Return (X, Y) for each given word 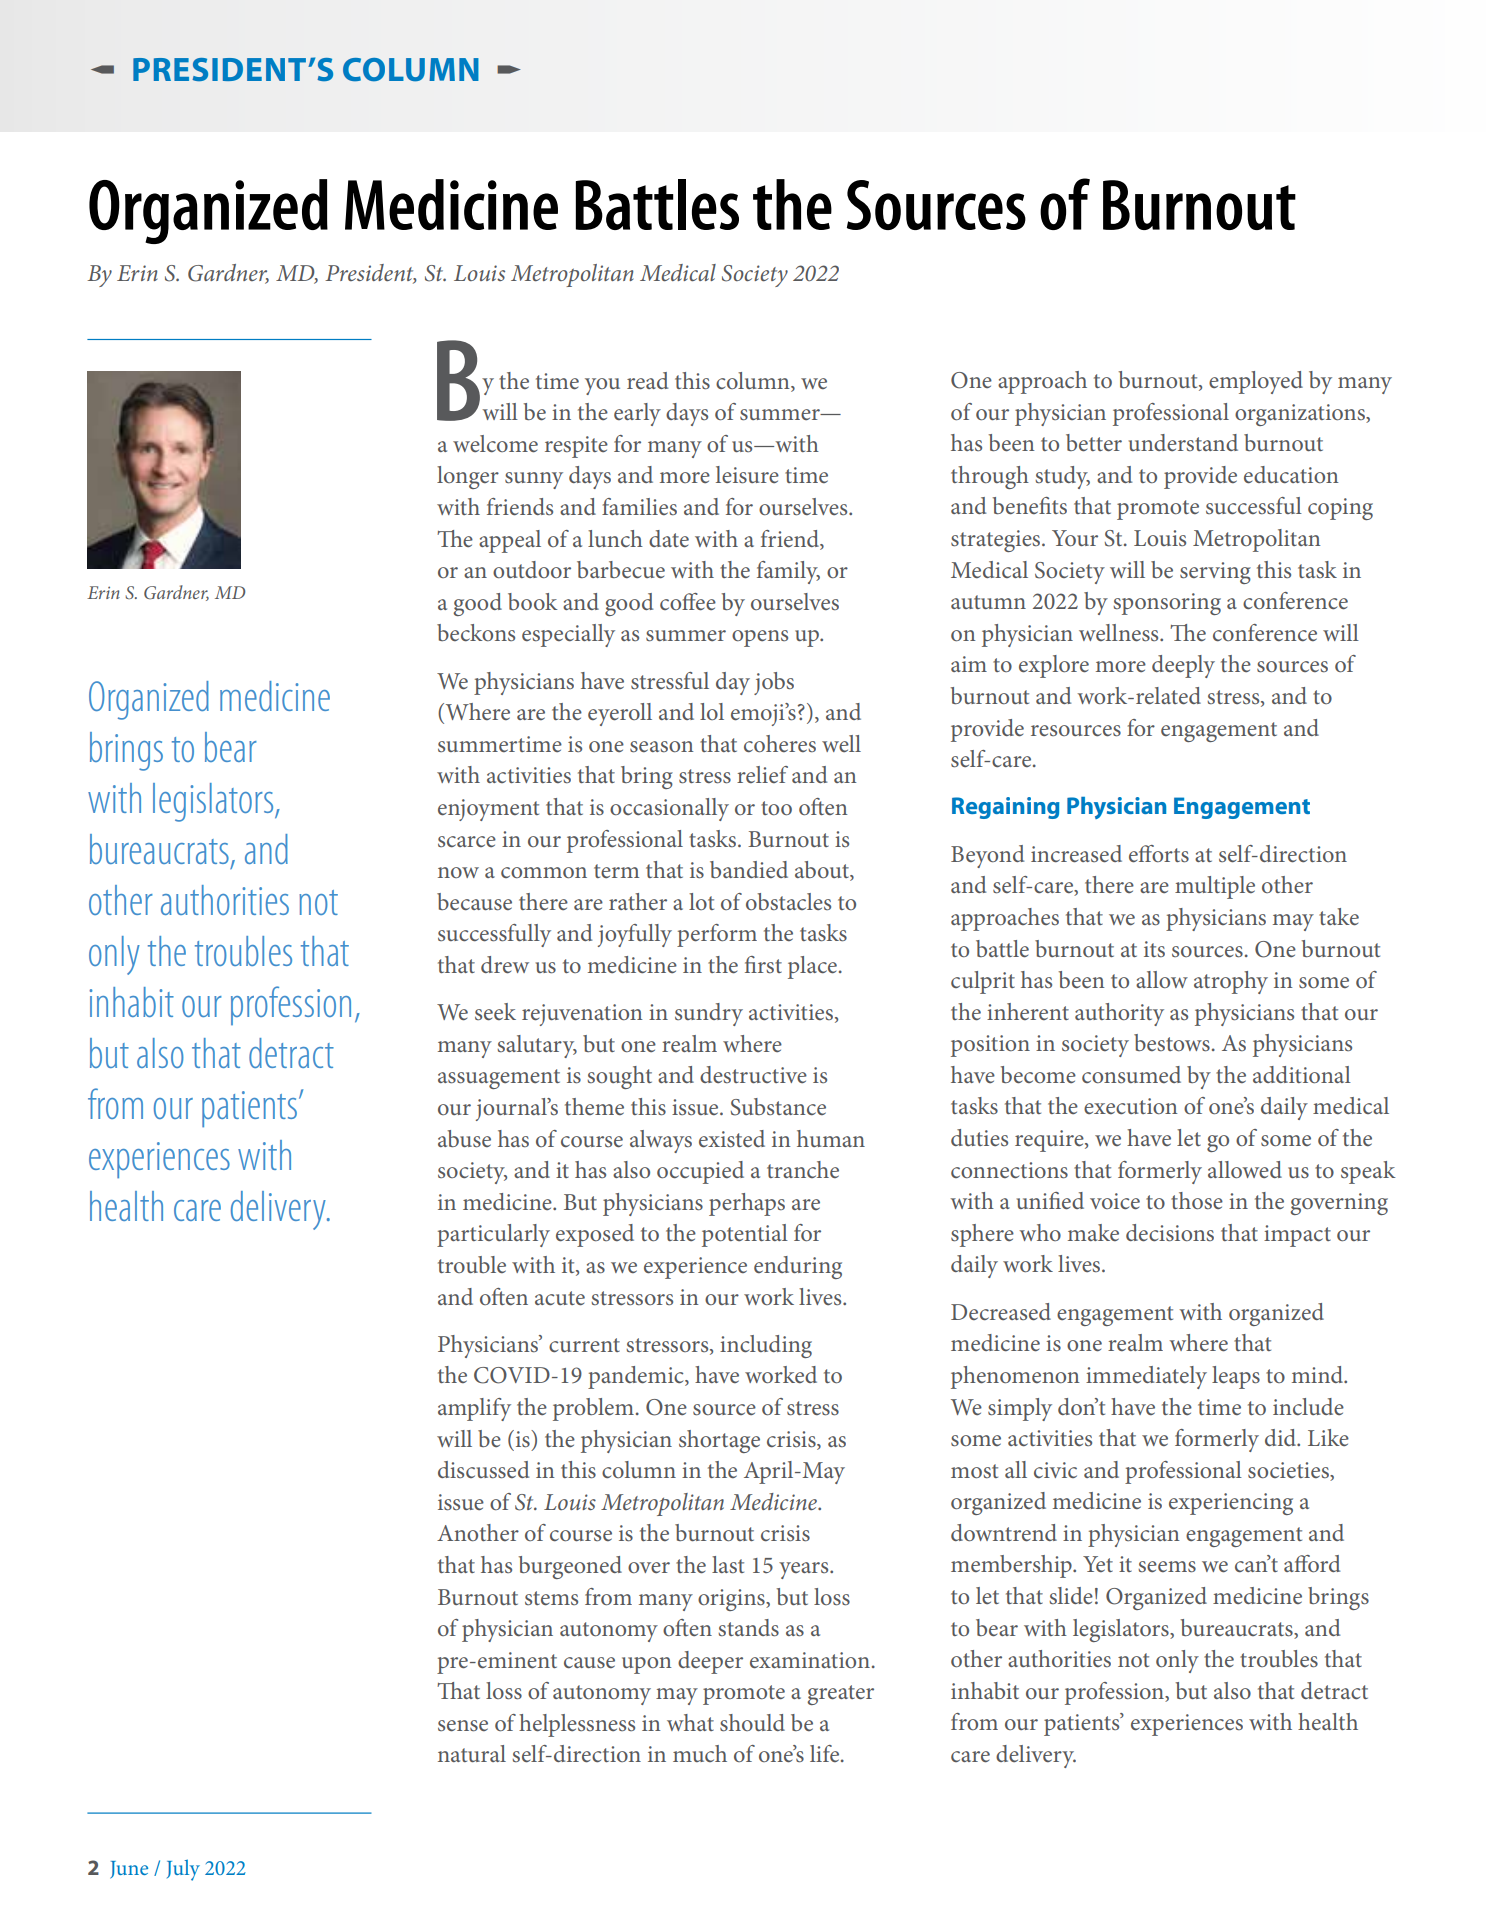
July (183, 1870)
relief (762, 774)
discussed (483, 1470)
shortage (719, 1441)
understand (1183, 442)
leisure (747, 475)
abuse (464, 1139)
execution (1130, 1106)
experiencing (1231, 1504)
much (700, 1753)
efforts (1159, 854)
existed (732, 1139)
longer (468, 477)
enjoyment (488, 810)
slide (1071, 1595)
